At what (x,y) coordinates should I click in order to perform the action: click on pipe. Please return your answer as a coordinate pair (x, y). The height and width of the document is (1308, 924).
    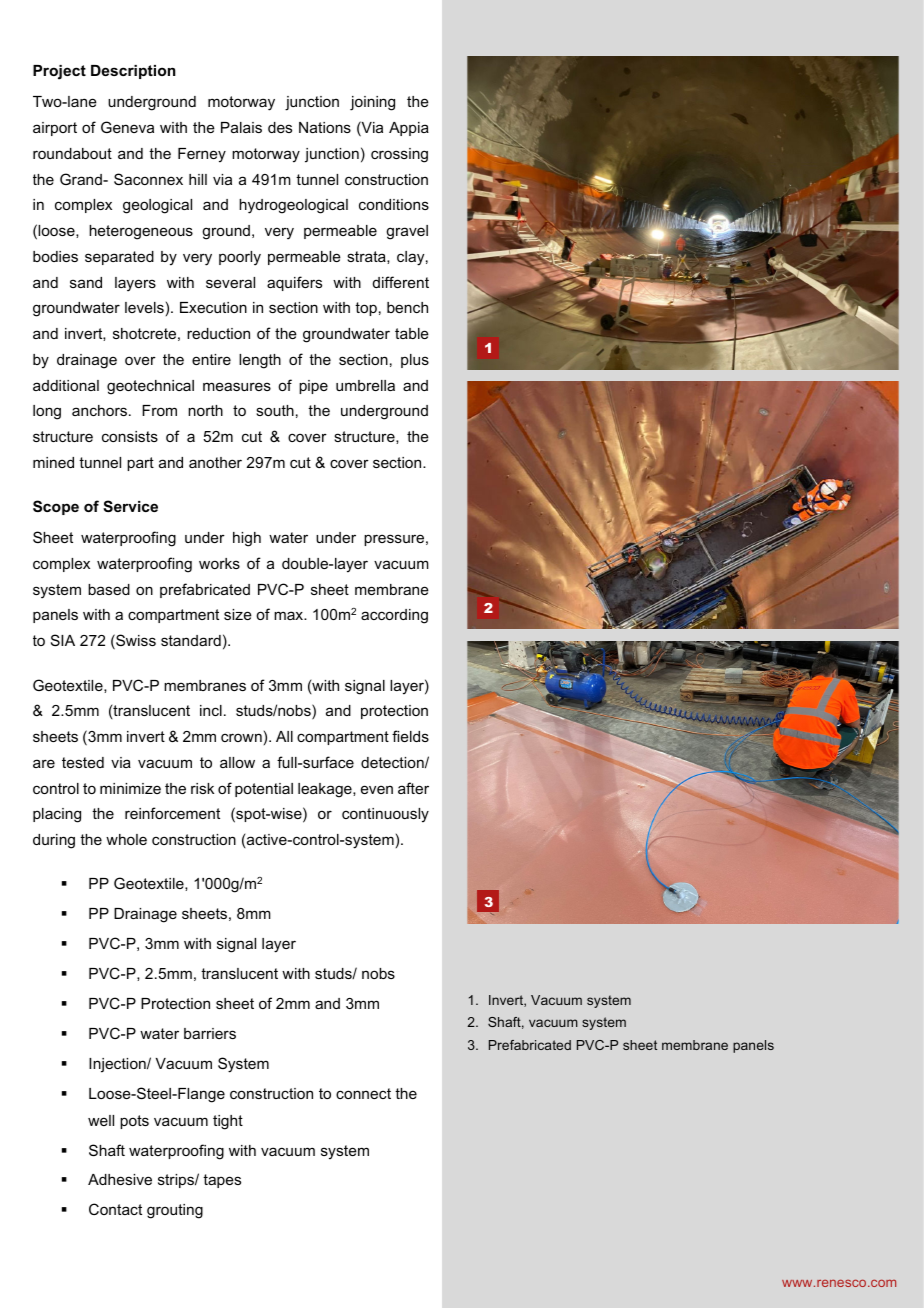
    Looking at the image, I should click on (313, 387).
